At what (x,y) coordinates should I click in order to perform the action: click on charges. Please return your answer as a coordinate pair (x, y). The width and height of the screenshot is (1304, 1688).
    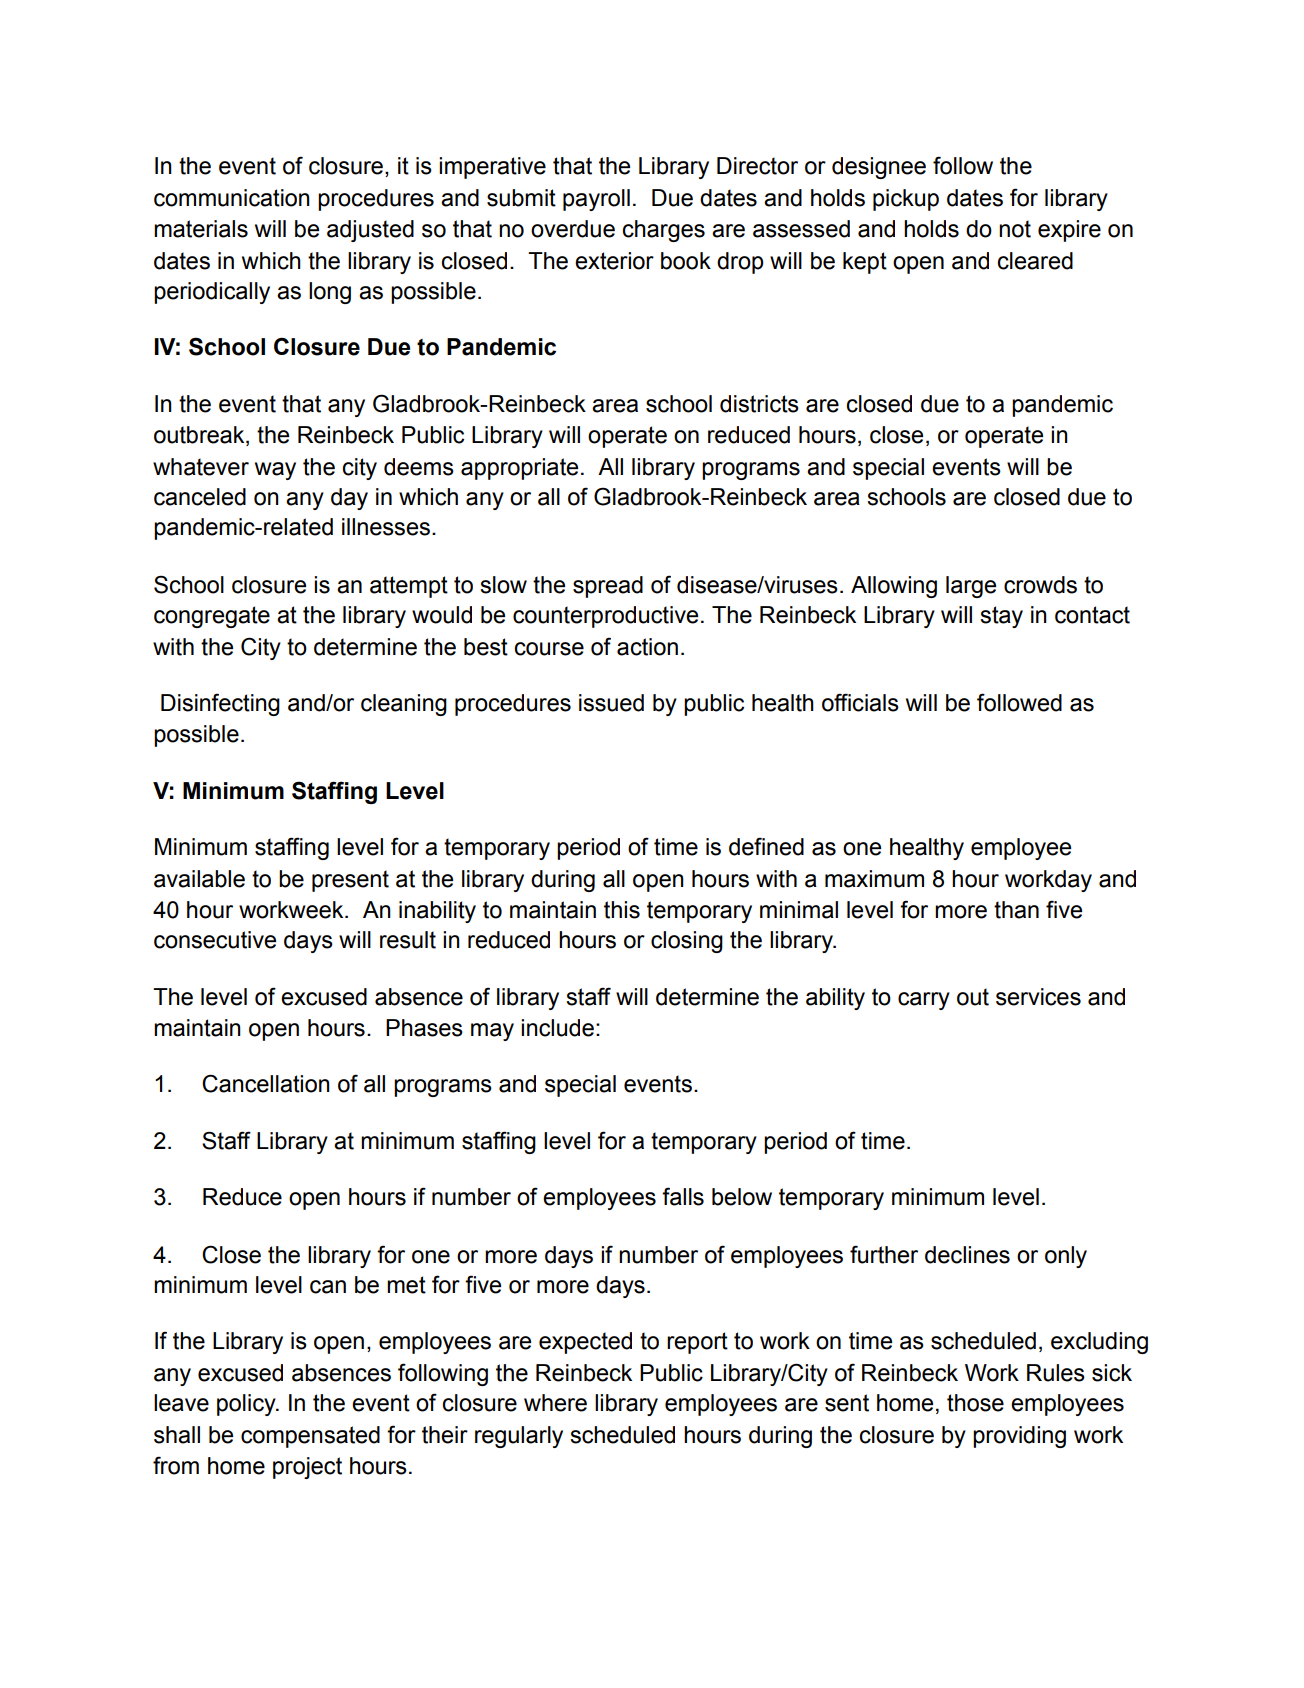
    Looking at the image, I should click on (664, 231).
